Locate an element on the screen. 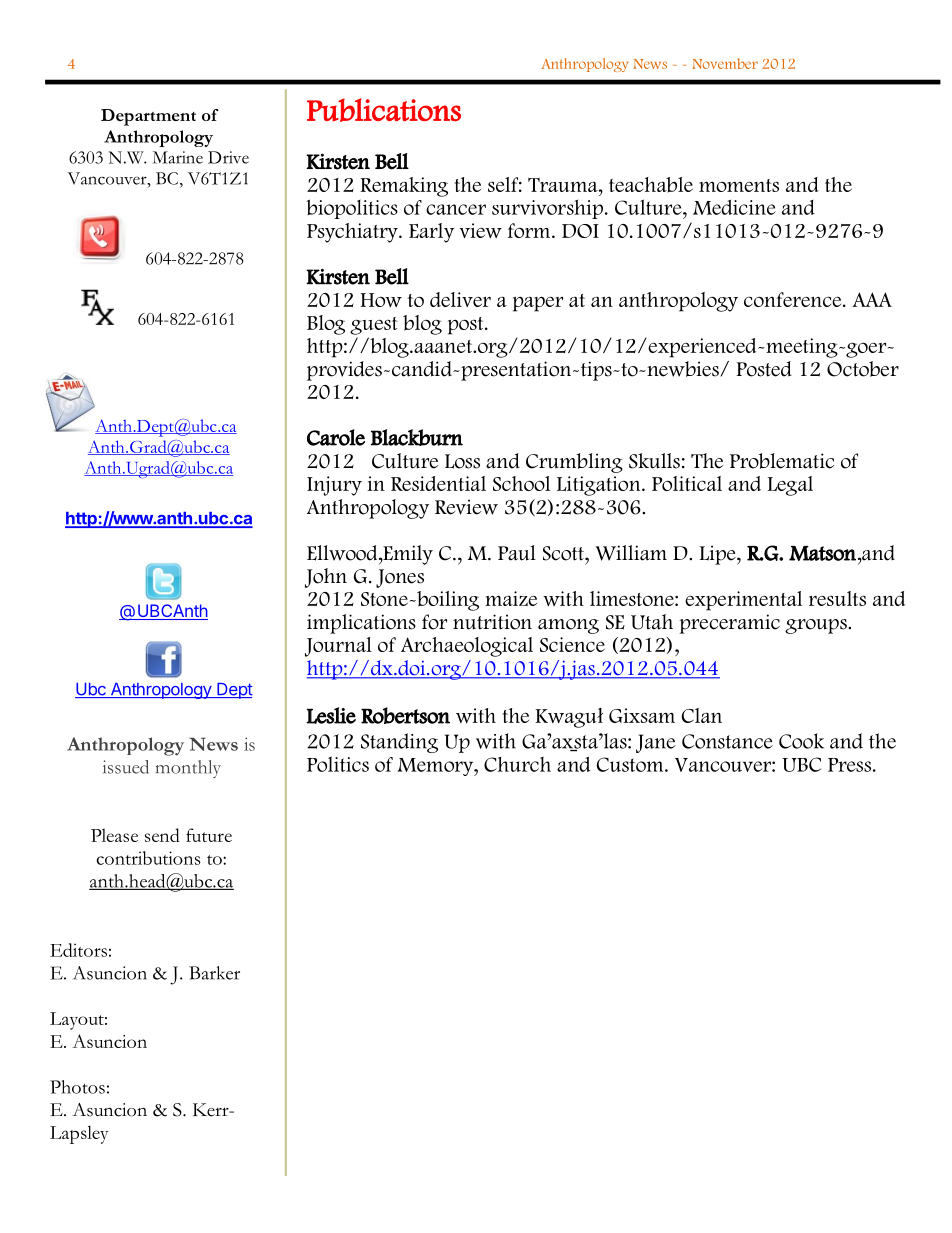 This screenshot has height=1233, width=952. Cook is located at coordinates (801, 741).
